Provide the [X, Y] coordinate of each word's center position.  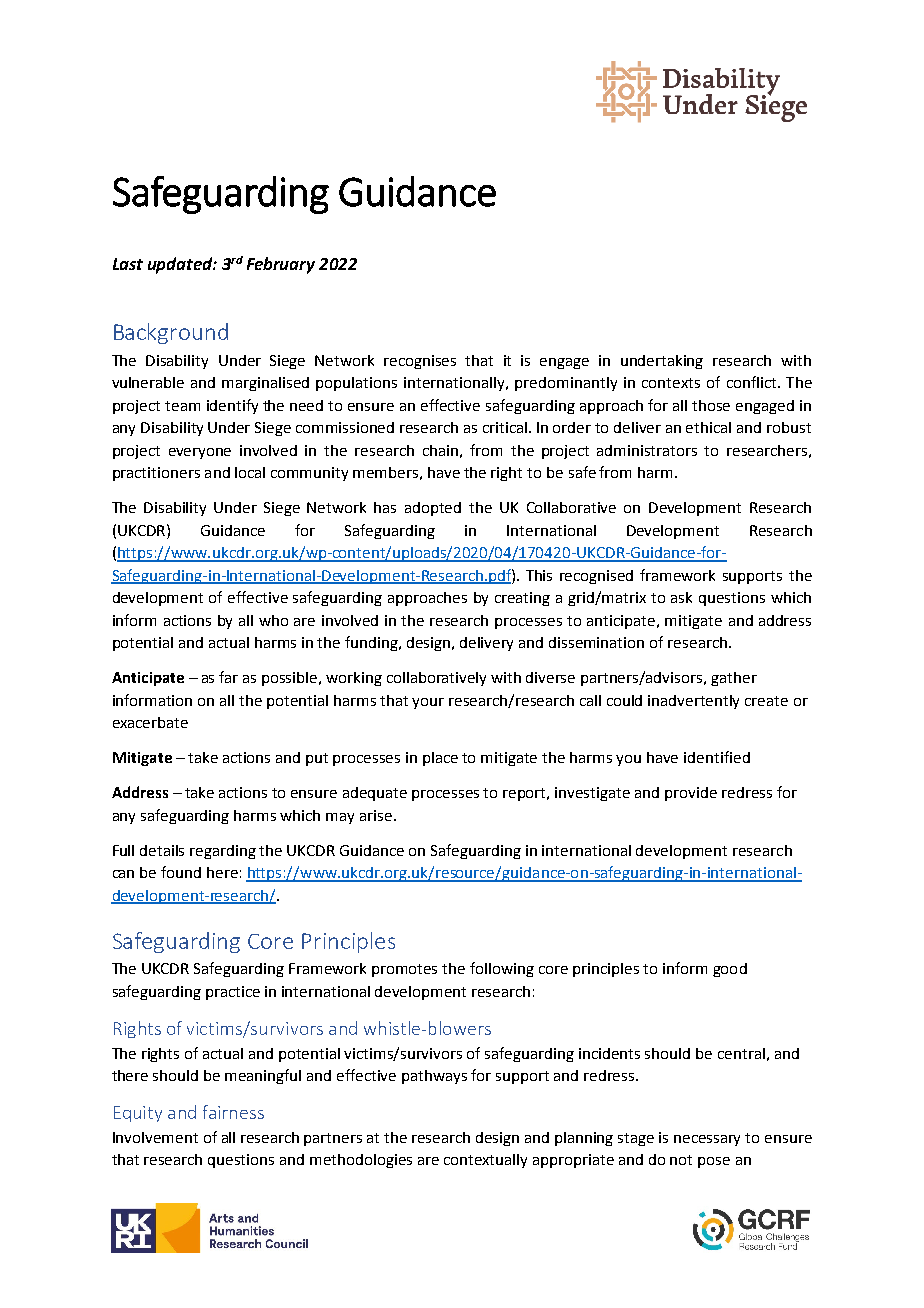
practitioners [156, 474]
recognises [420, 362]
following [502, 969]
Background [171, 333]
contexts [671, 383]
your [428, 703]
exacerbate [150, 722]
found [181, 872]
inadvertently [693, 702]
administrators [647, 450]
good [730, 970]
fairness [233, 1112]
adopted [433, 509]
